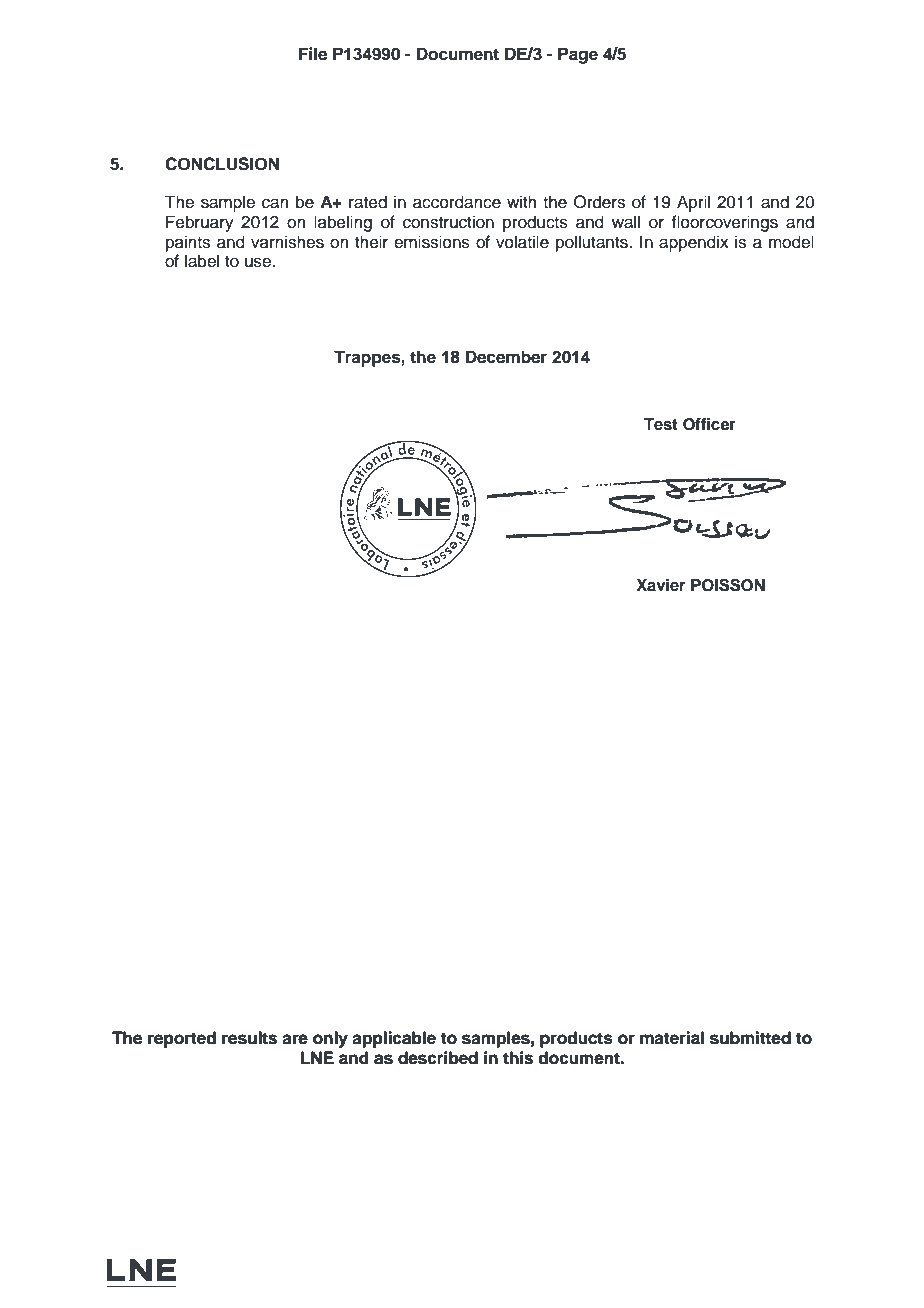 This screenshot has height=1308, width=924. Describe the element at coordinates (578, 55) in the screenshot. I see `Page` at that location.
